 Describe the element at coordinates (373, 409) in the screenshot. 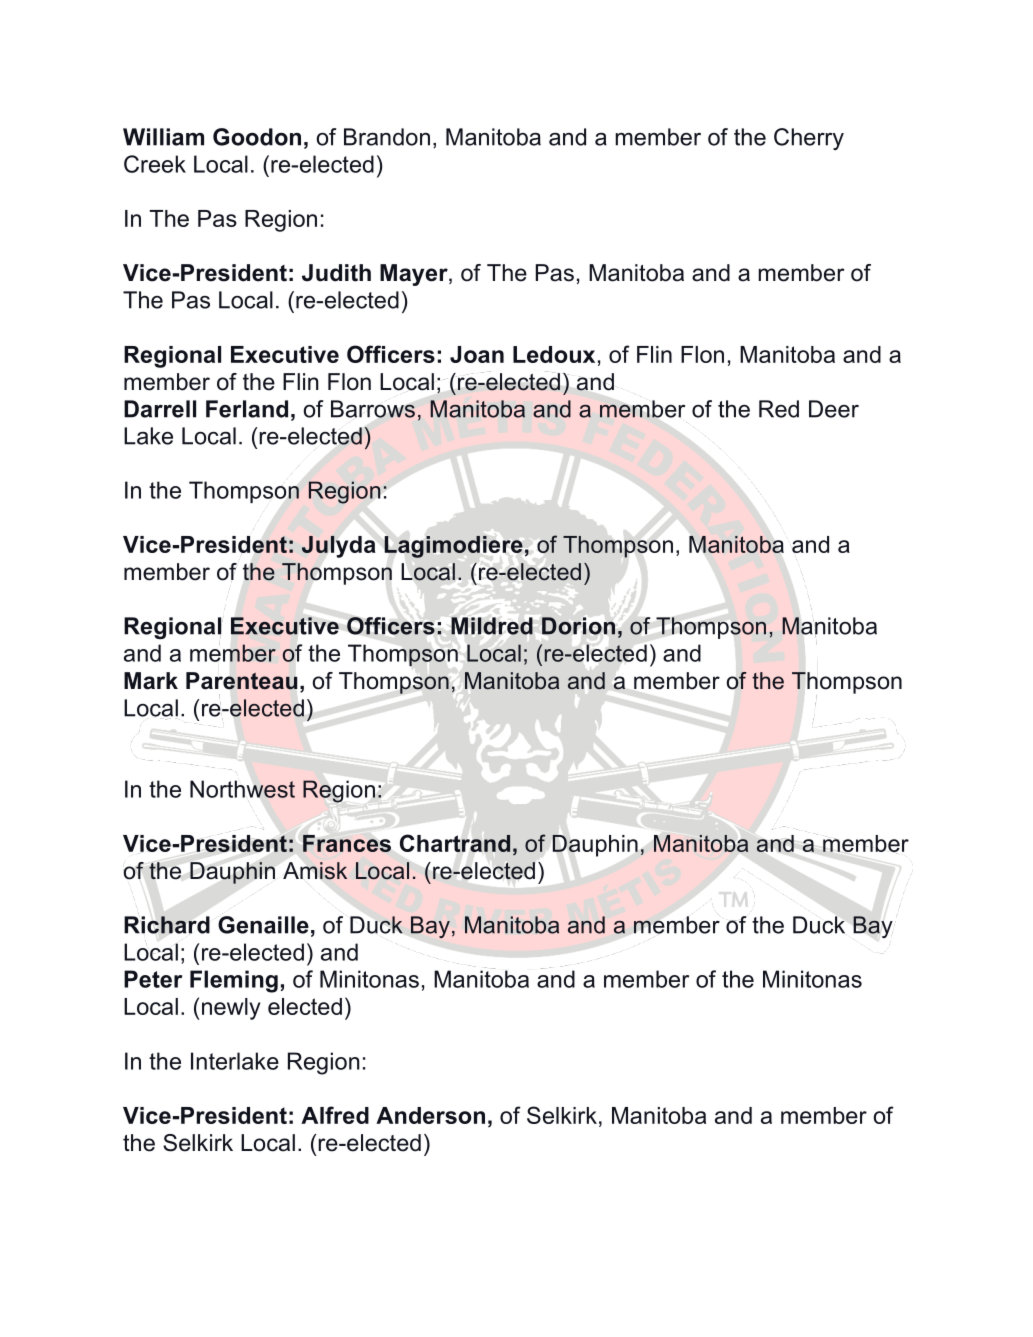

I see `Barrows` at that location.
